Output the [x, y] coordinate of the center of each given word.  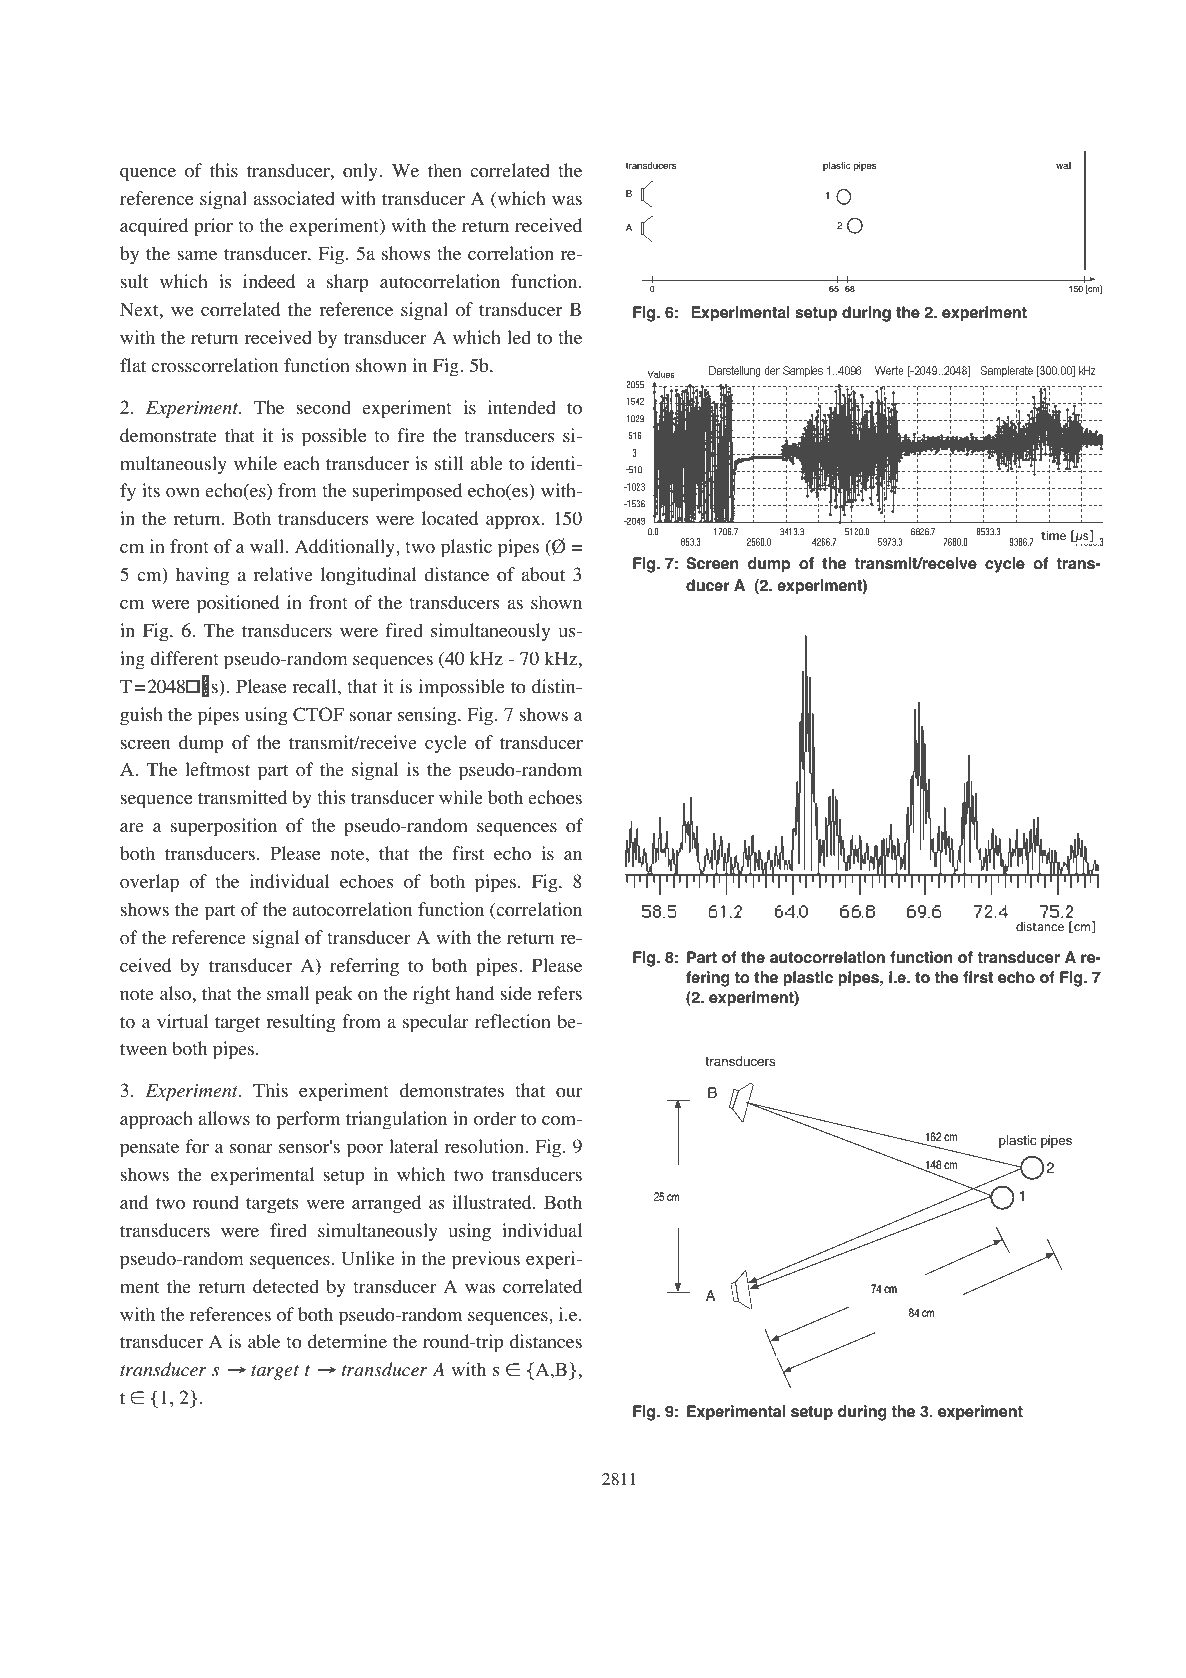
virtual [182, 1021]
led [519, 337]
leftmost [217, 769]
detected [286, 1286]
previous [486, 1260]
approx [514, 523]
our [569, 1093]
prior [213, 227]
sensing [428, 716]
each [302, 463]
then [445, 170]
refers [559, 993]
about [543, 574]
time [1053, 535]
